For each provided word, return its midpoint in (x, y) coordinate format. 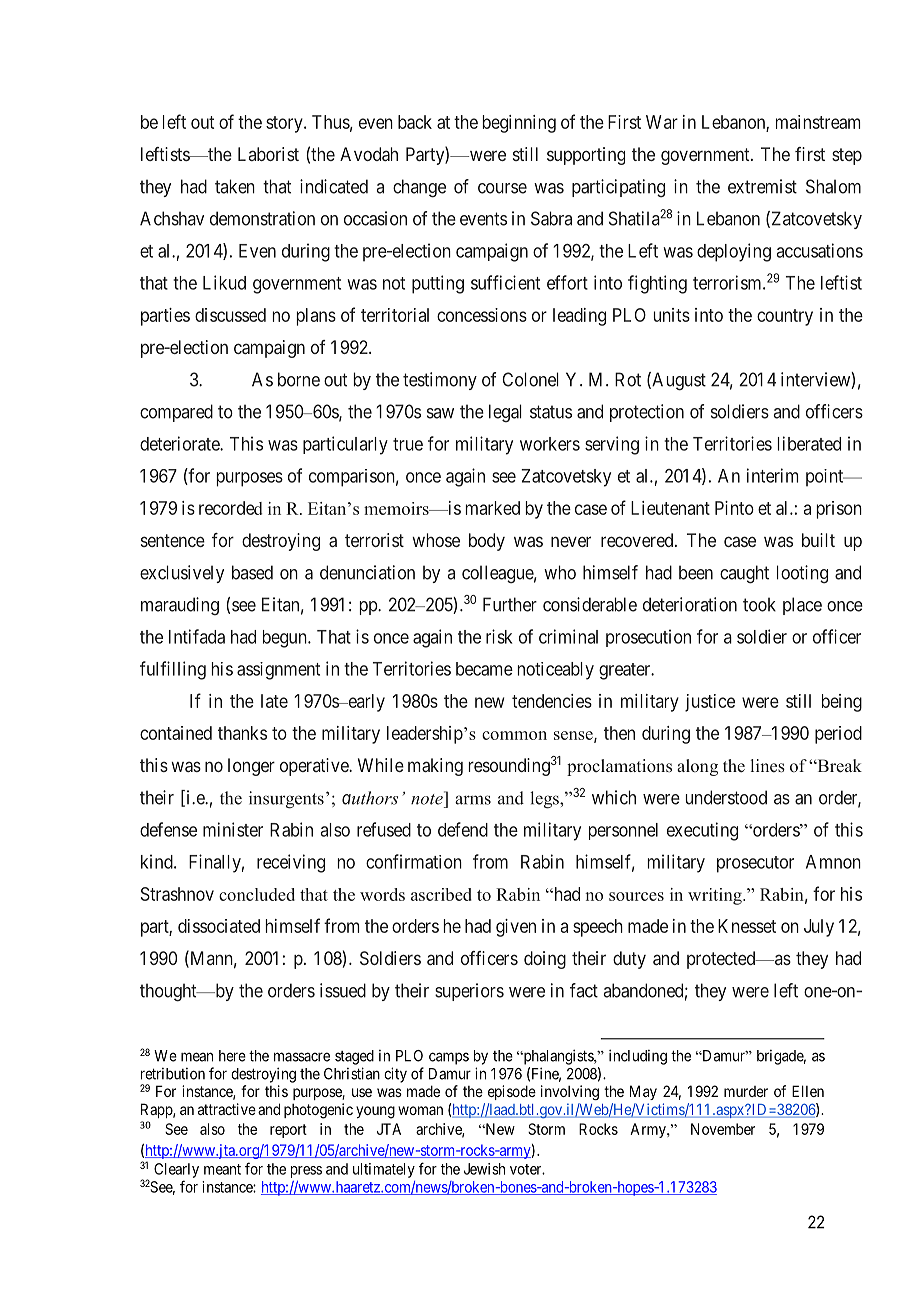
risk (499, 636)
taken (235, 186)
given (516, 928)
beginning (519, 124)
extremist (762, 186)
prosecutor (755, 864)
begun (286, 639)
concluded (257, 894)
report (288, 1131)
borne (299, 379)
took (759, 604)
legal (505, 413)
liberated (809, 443)
